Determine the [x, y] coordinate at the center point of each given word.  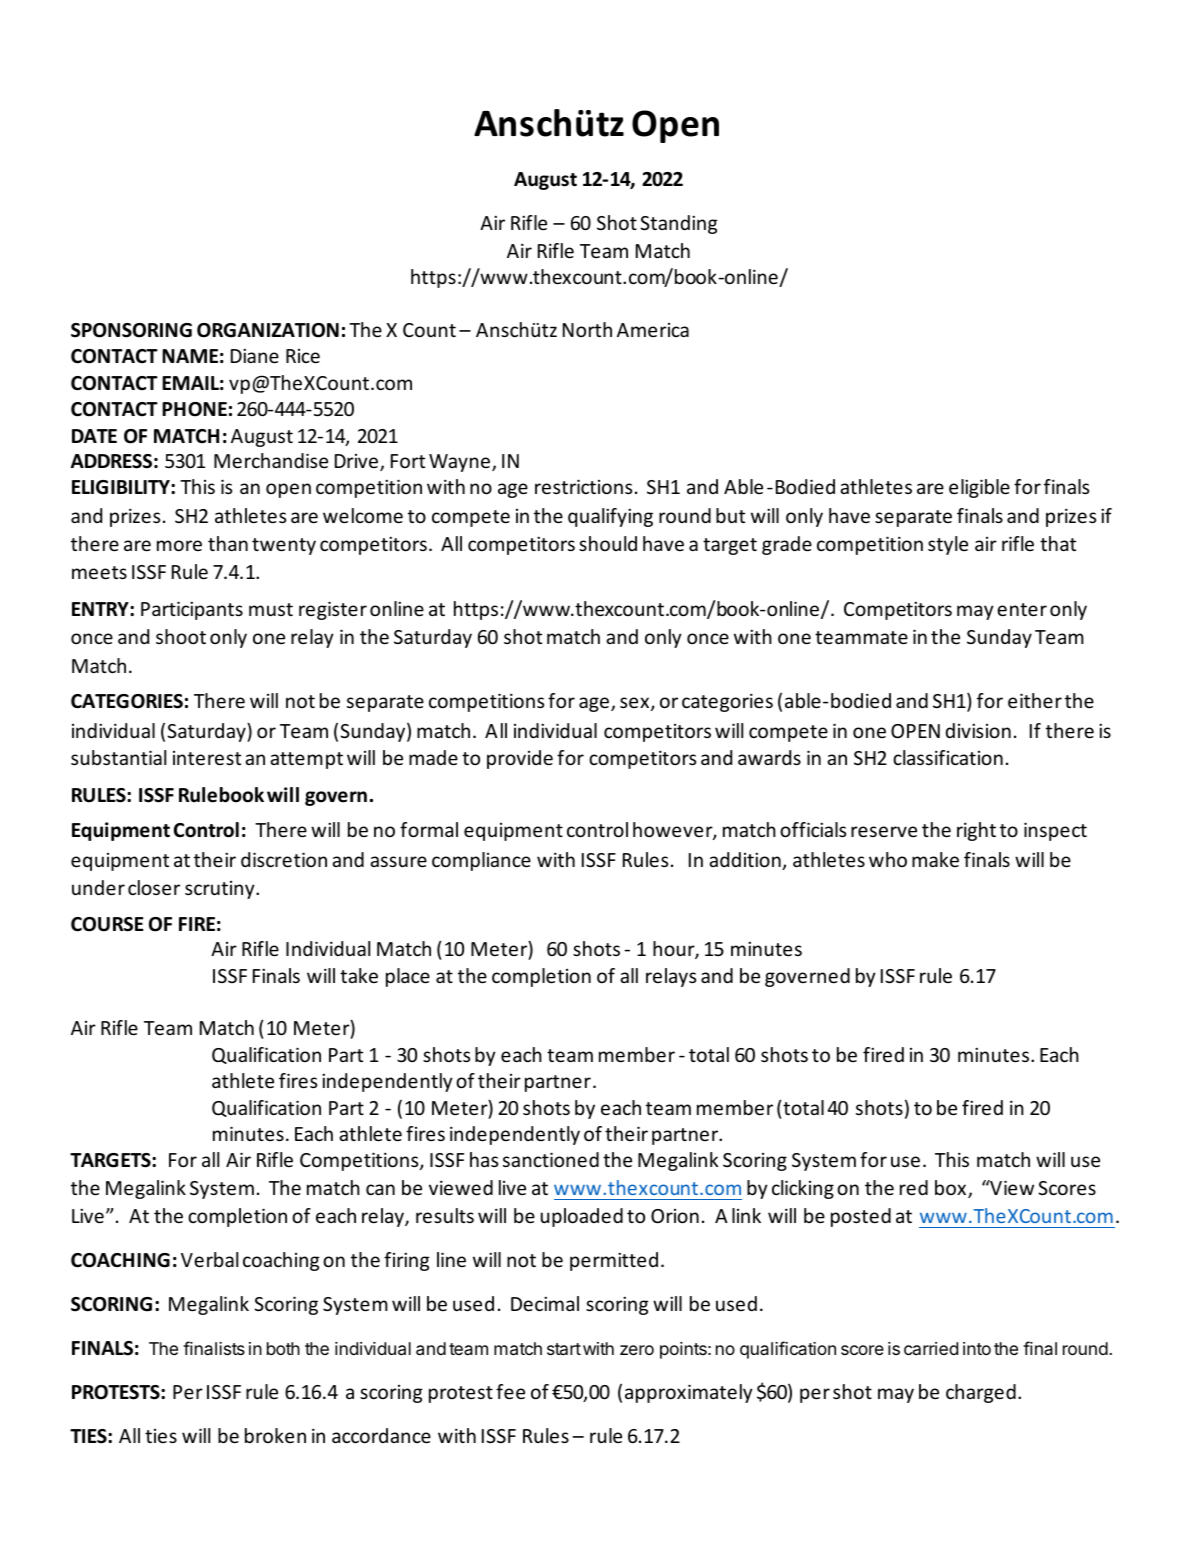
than [228, 543]
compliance [481, 861]
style [948, 545]
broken [275, 1435]
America [653, 330]
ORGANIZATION [268, 330]
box [952, 1189]
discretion [284, 859]
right [976, 831]
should [608, 543]
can [380, 1189]
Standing [678, 224]
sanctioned [551, 1159]
